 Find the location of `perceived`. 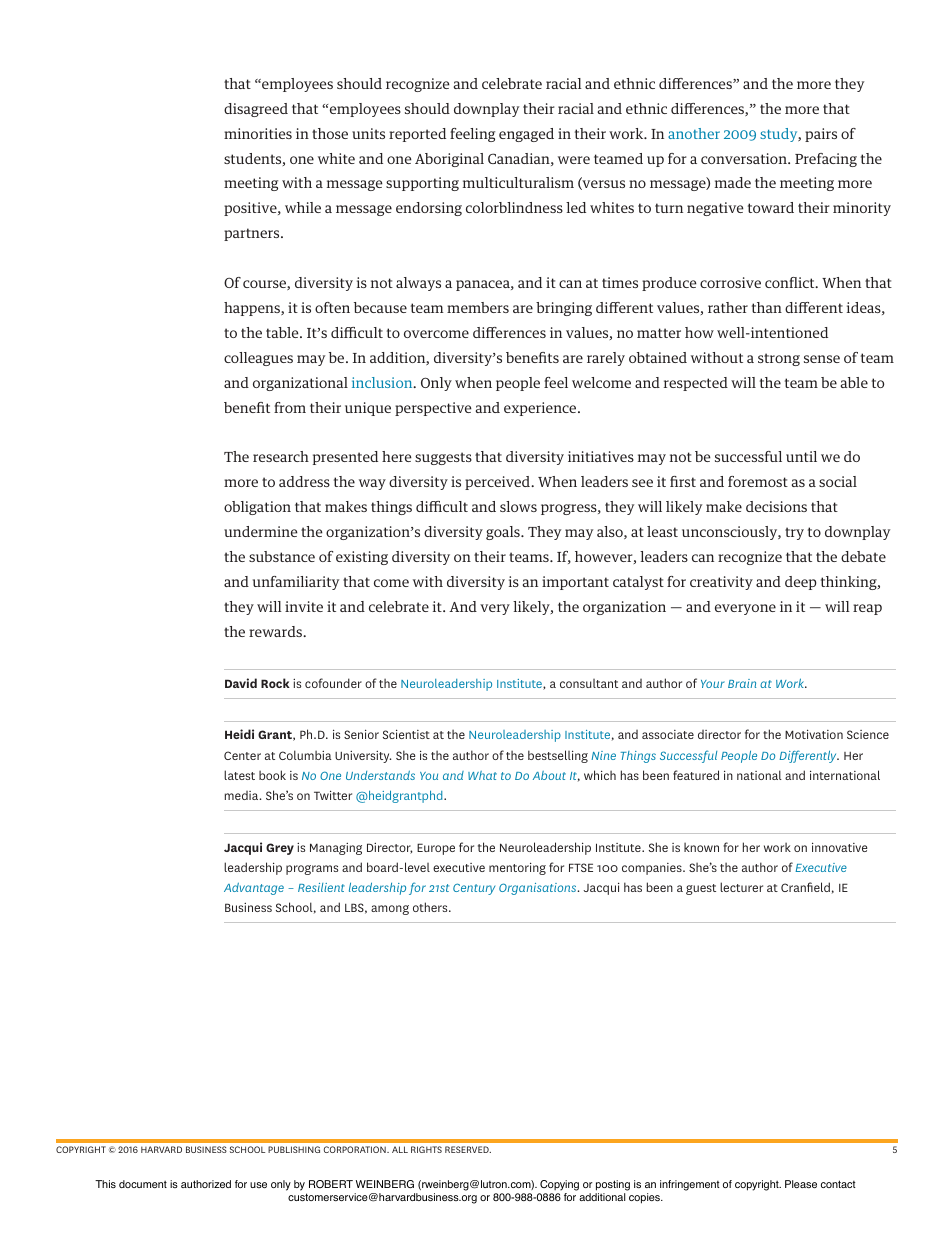

perceived is located at coordinates (499, 483).
